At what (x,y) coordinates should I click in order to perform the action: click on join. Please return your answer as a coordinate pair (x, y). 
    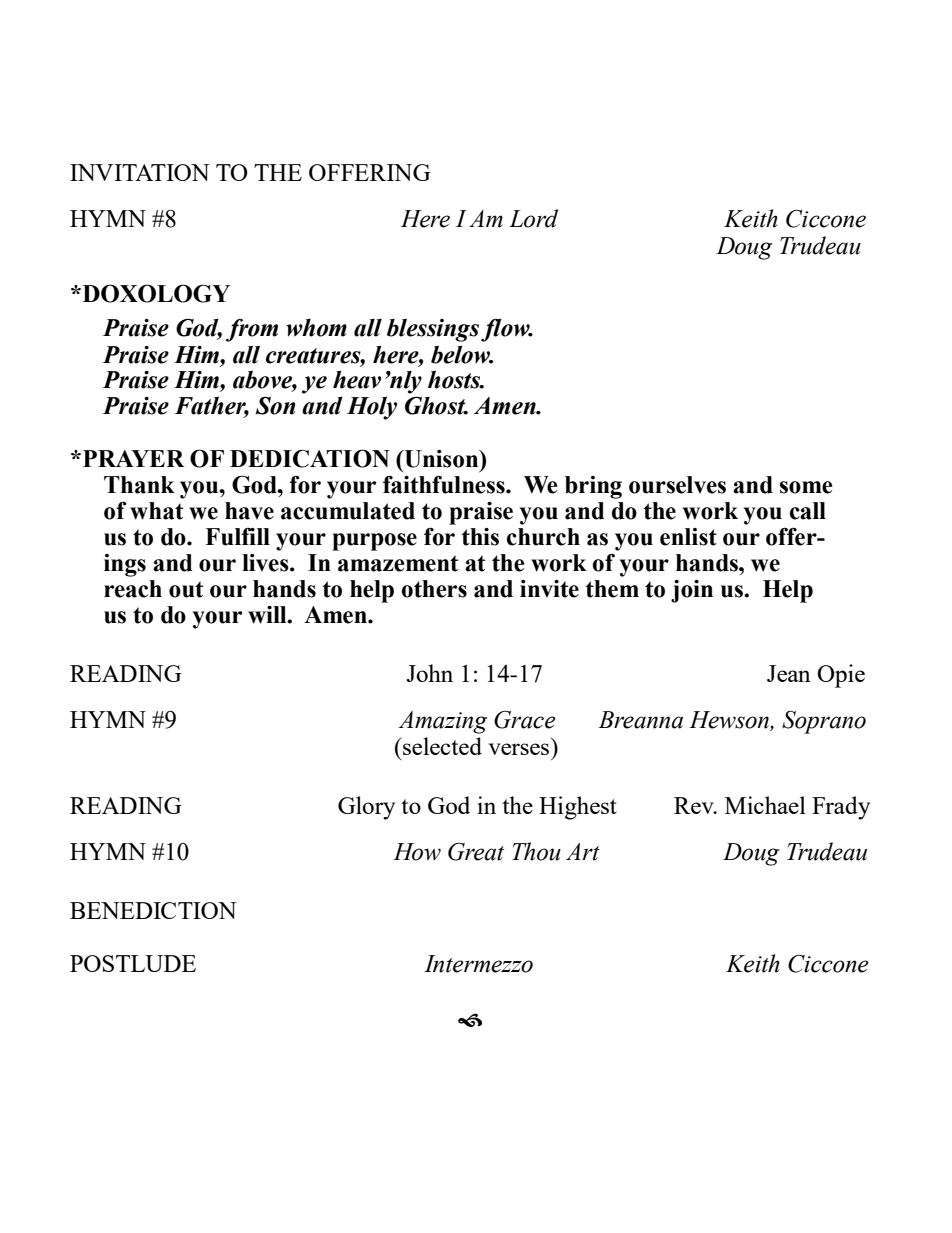
    Looking at the image, I should click on (692, 591).
